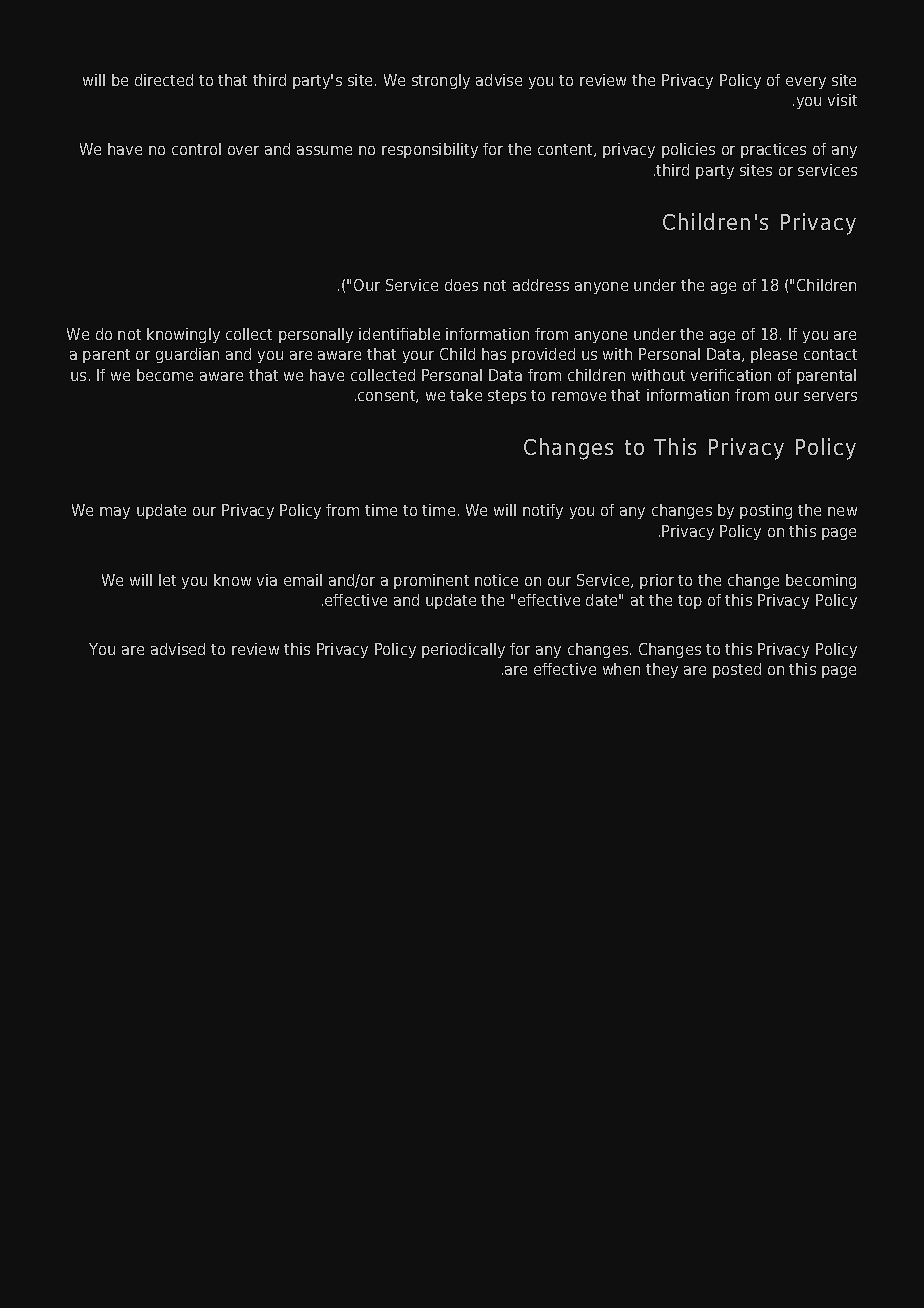 This image has width=924, height=1308. I want to click on posted, so click(737, 670).
